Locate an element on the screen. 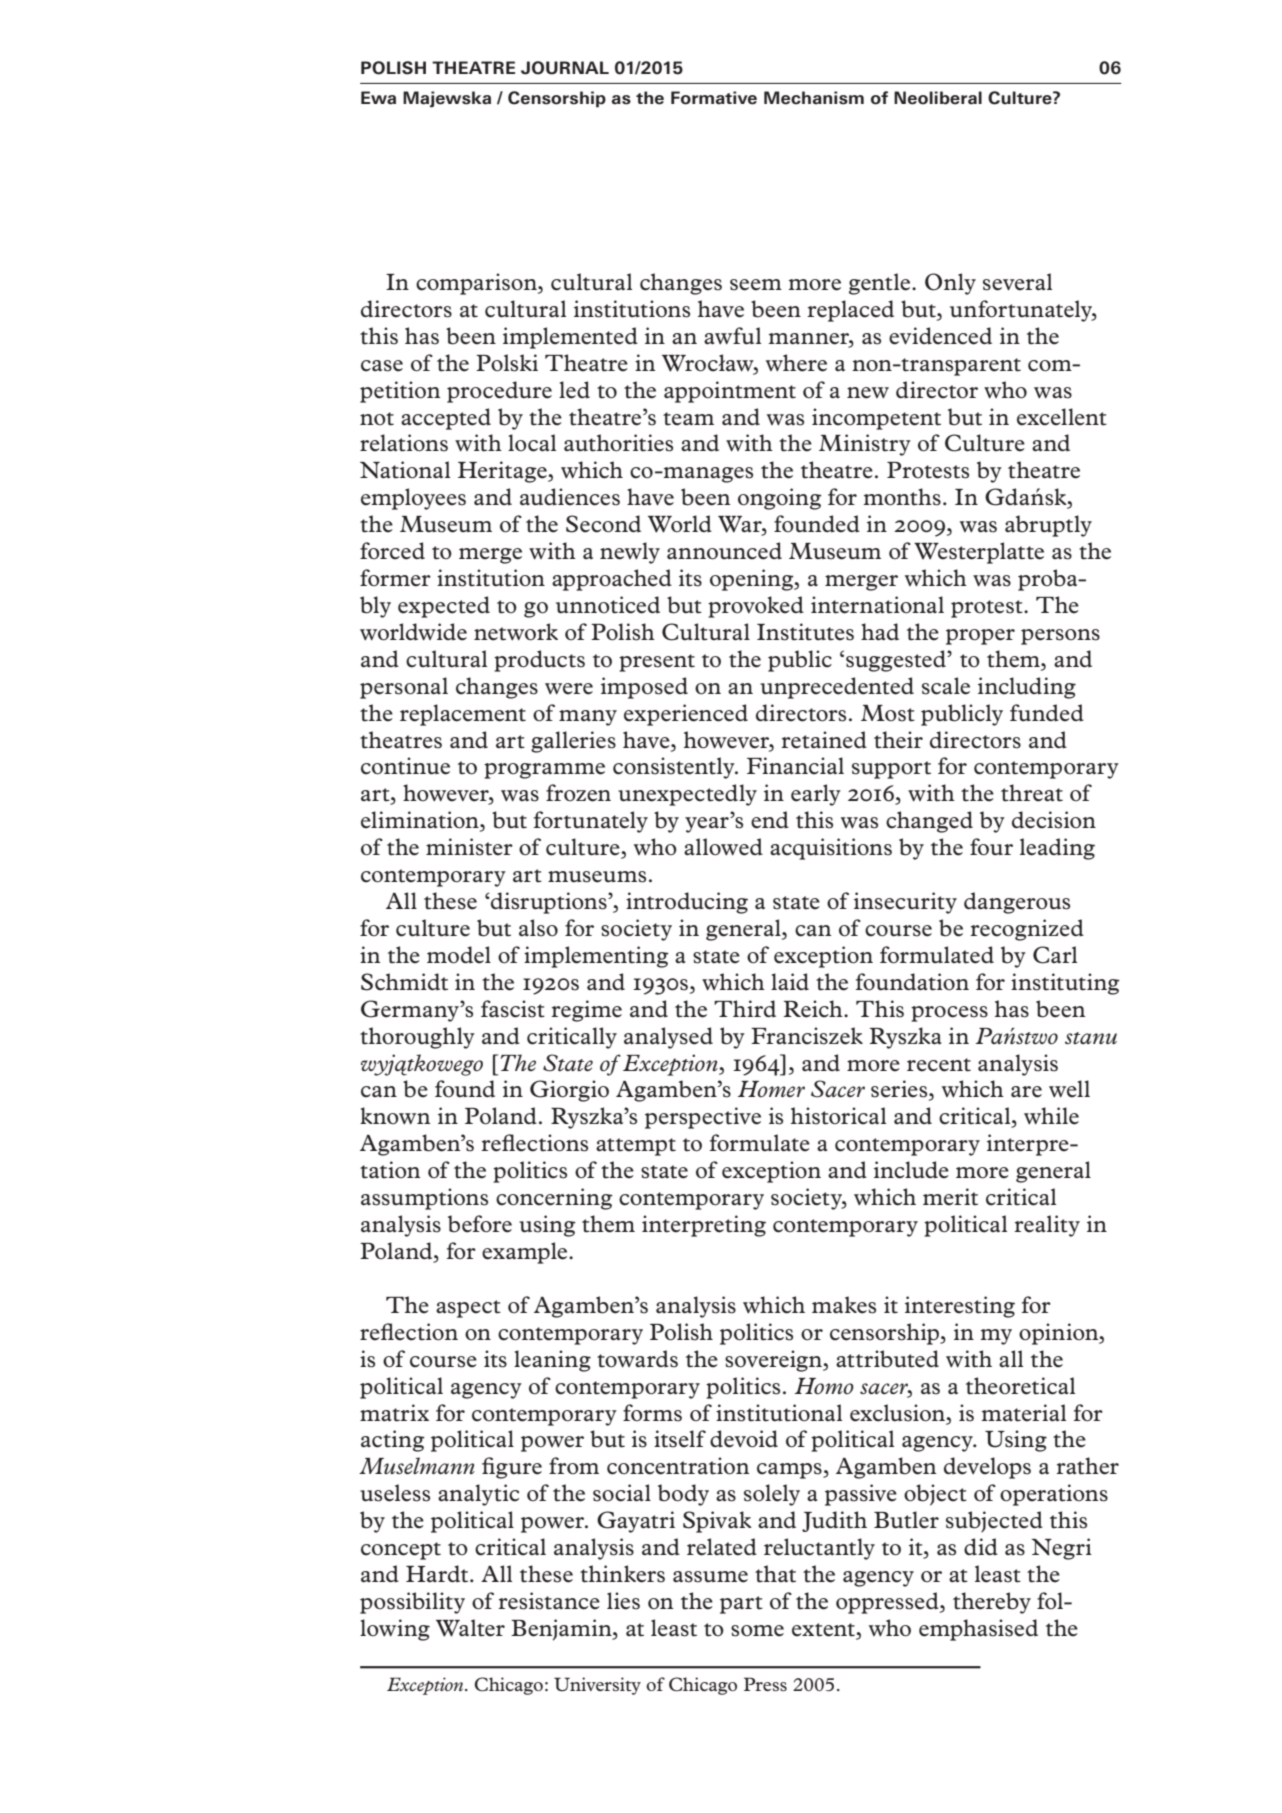 The image size is (1282, 1813). Formative is located at coordinates (714, 98).
